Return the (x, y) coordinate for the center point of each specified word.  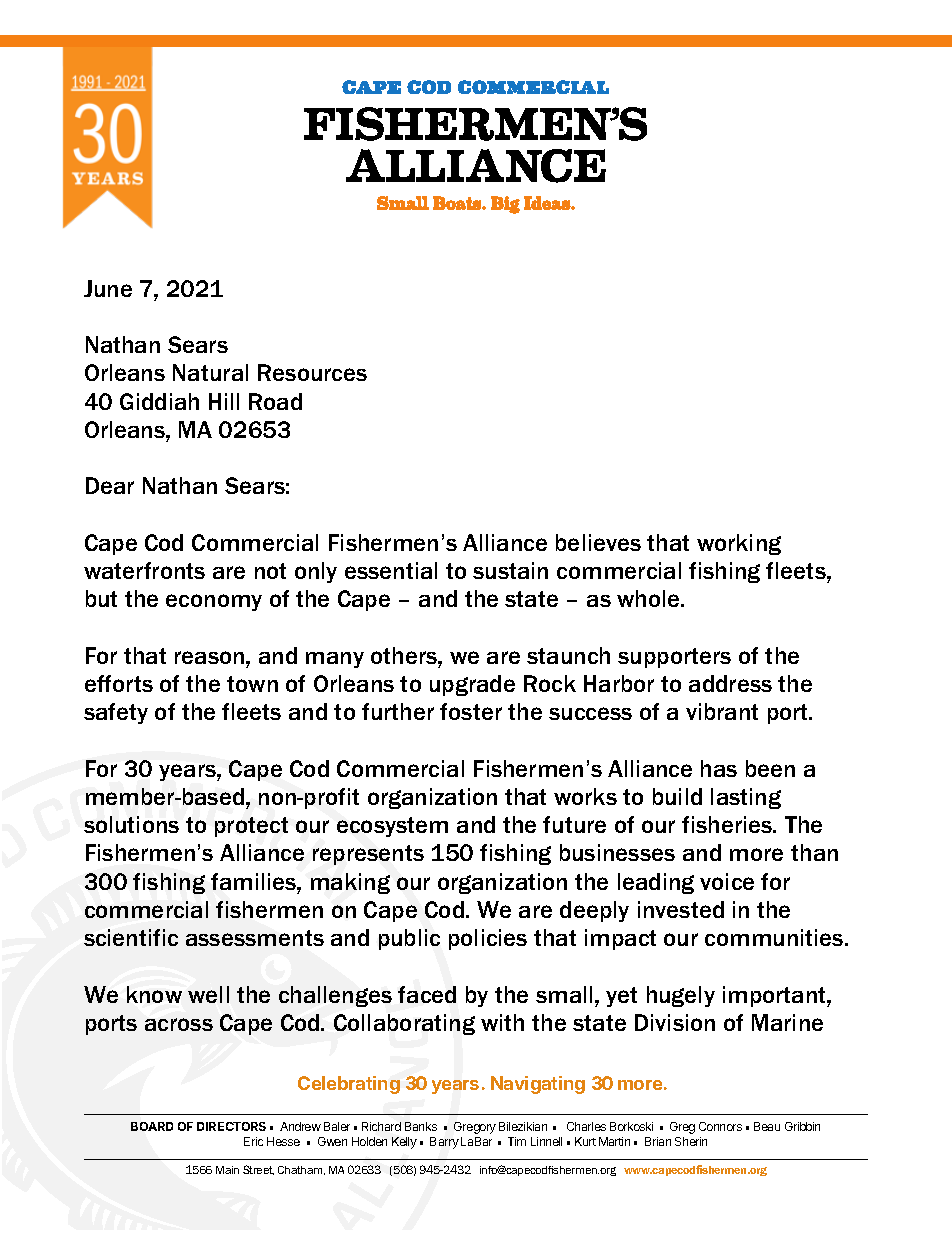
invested (681, 909)
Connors (720, 1126)
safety (116, 713)
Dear (110, 485)
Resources (312, 372)
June (108, 288)
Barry (444, 1143)
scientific (131, 937)
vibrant (722, 711)
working (739, 544)
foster (471, 711)
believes (598, 542)
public (409, 939)
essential (391, 570)
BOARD (152, 1126)
